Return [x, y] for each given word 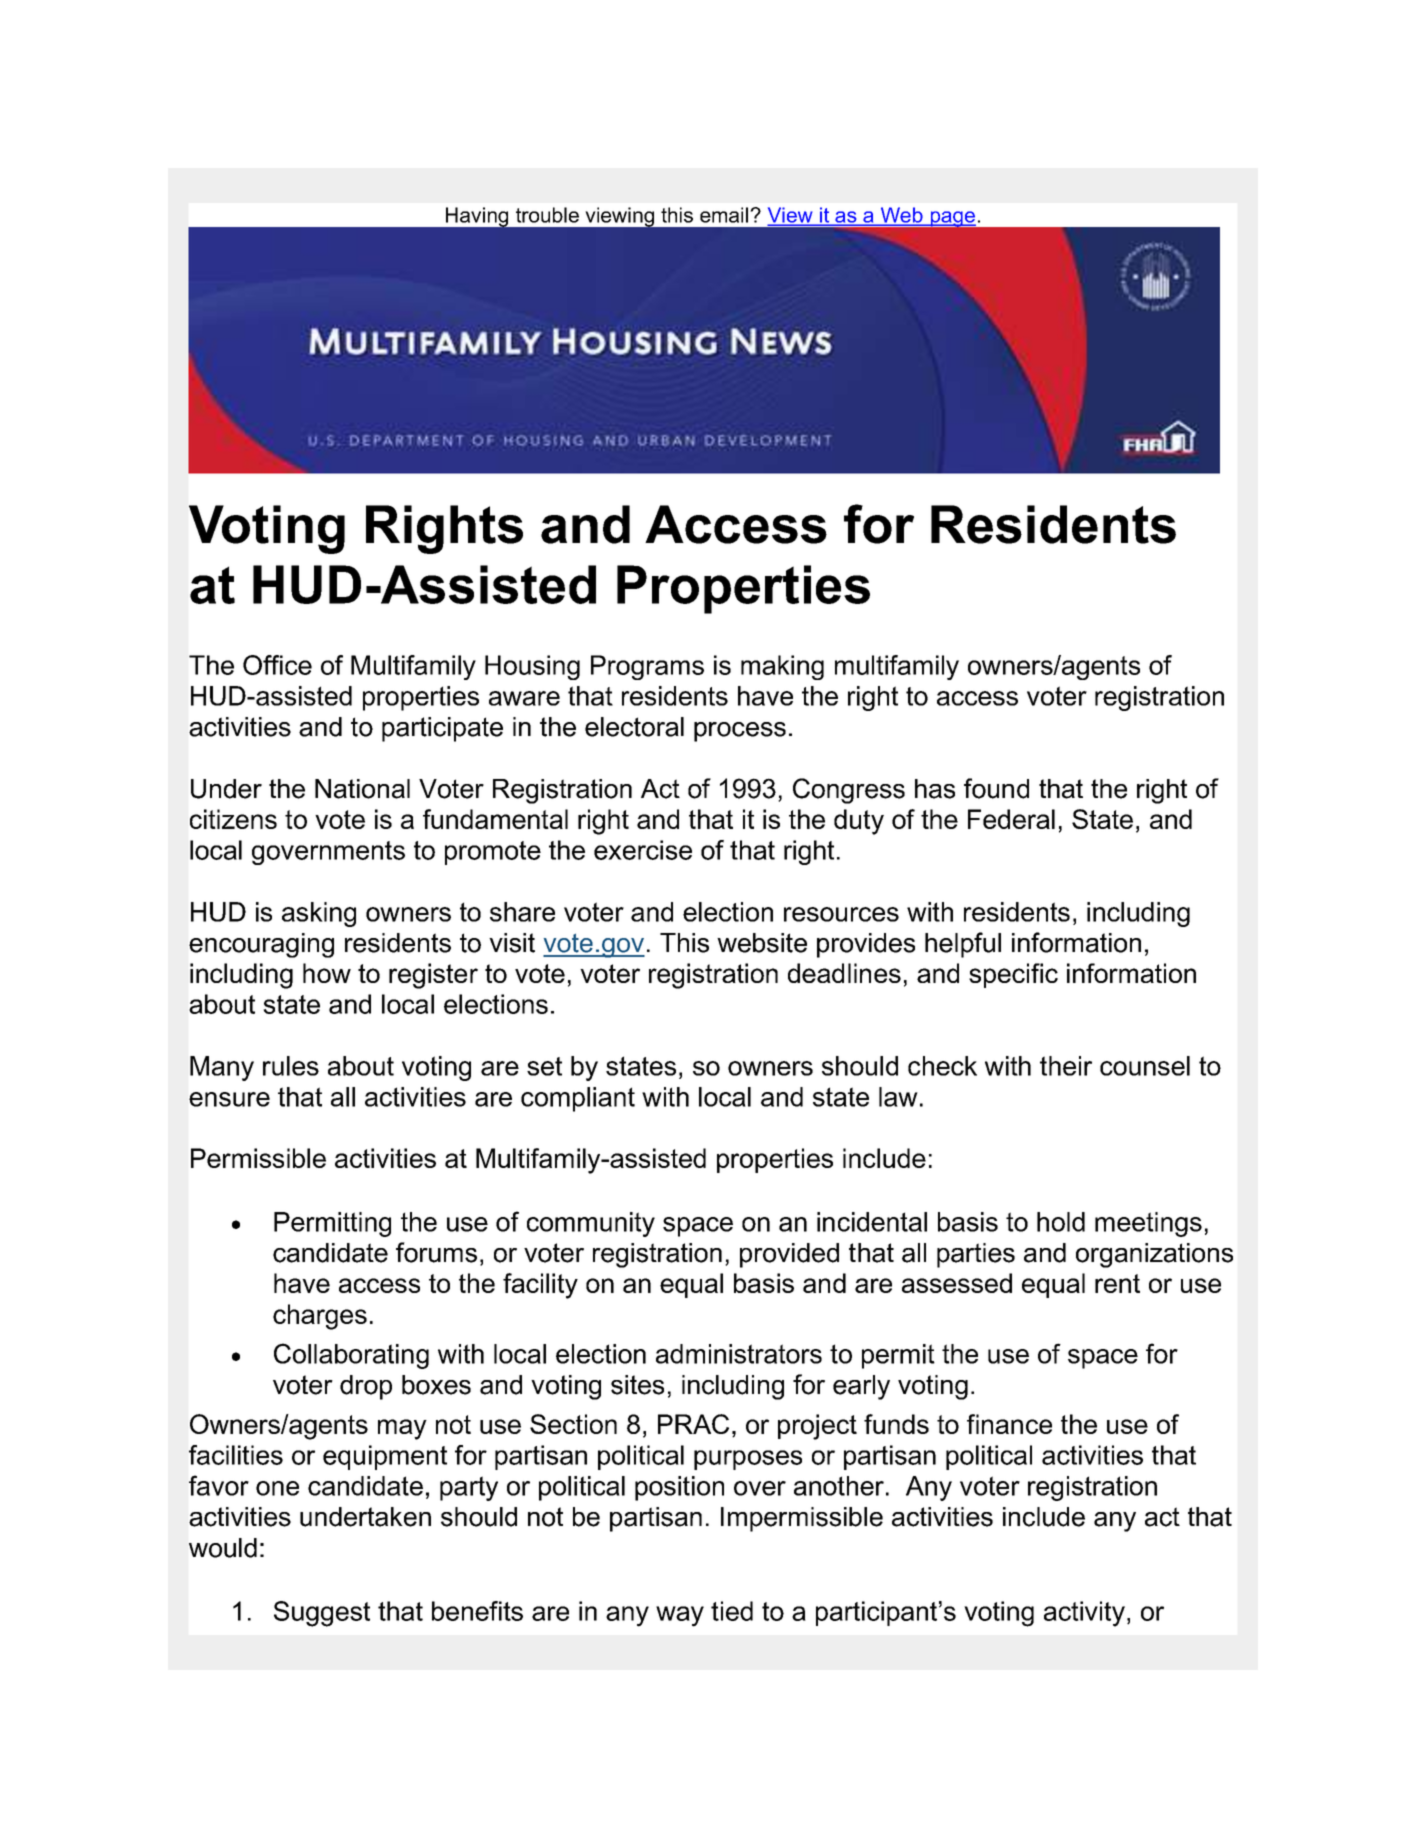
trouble [547, 215]
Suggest [322, 1614]
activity [1084, 1614]
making [782, 667]
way [680, 1616]
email [725, 215]
